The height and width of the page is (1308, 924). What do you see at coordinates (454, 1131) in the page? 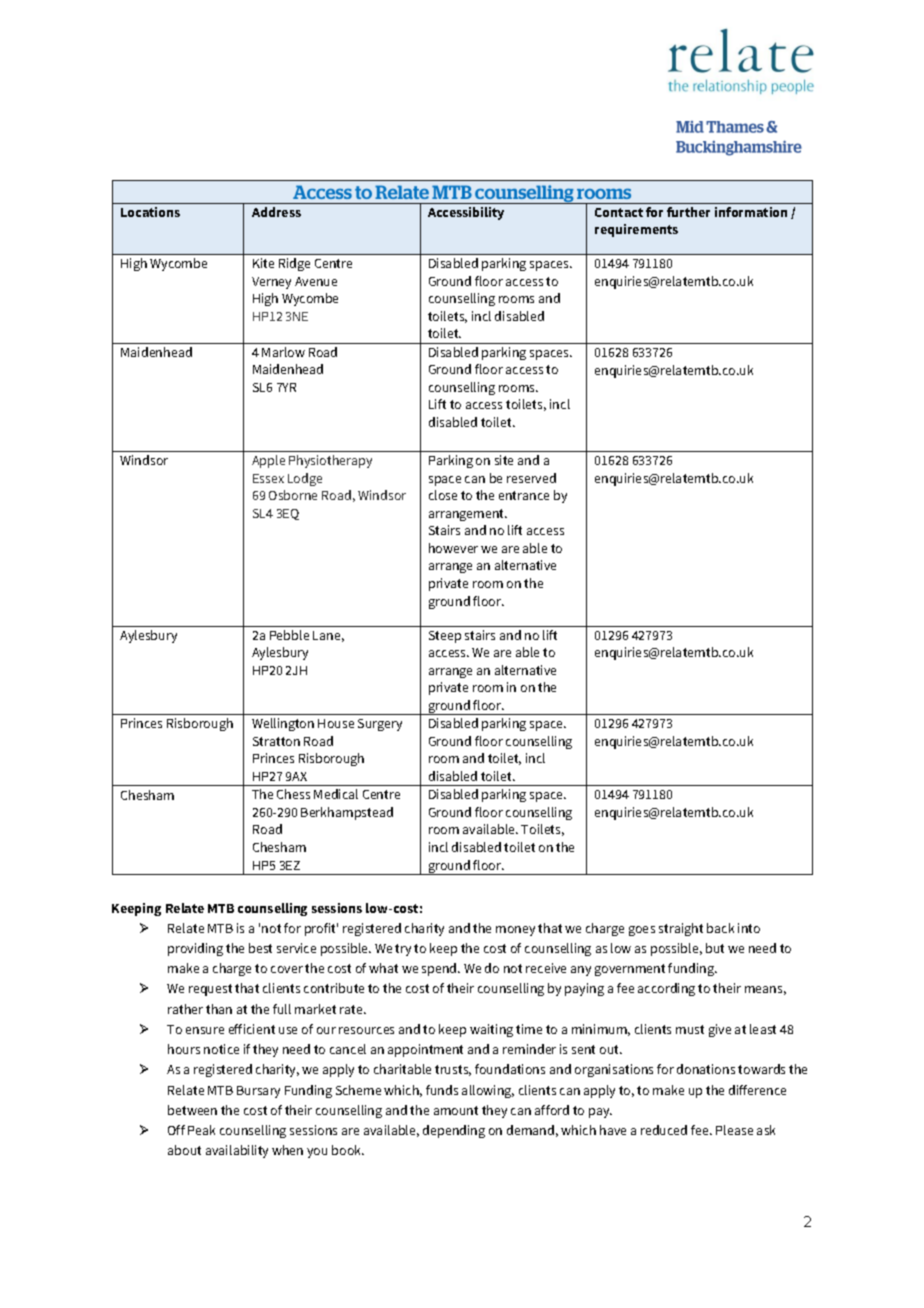
I see `depending` at bounding box center [454, 1131].
